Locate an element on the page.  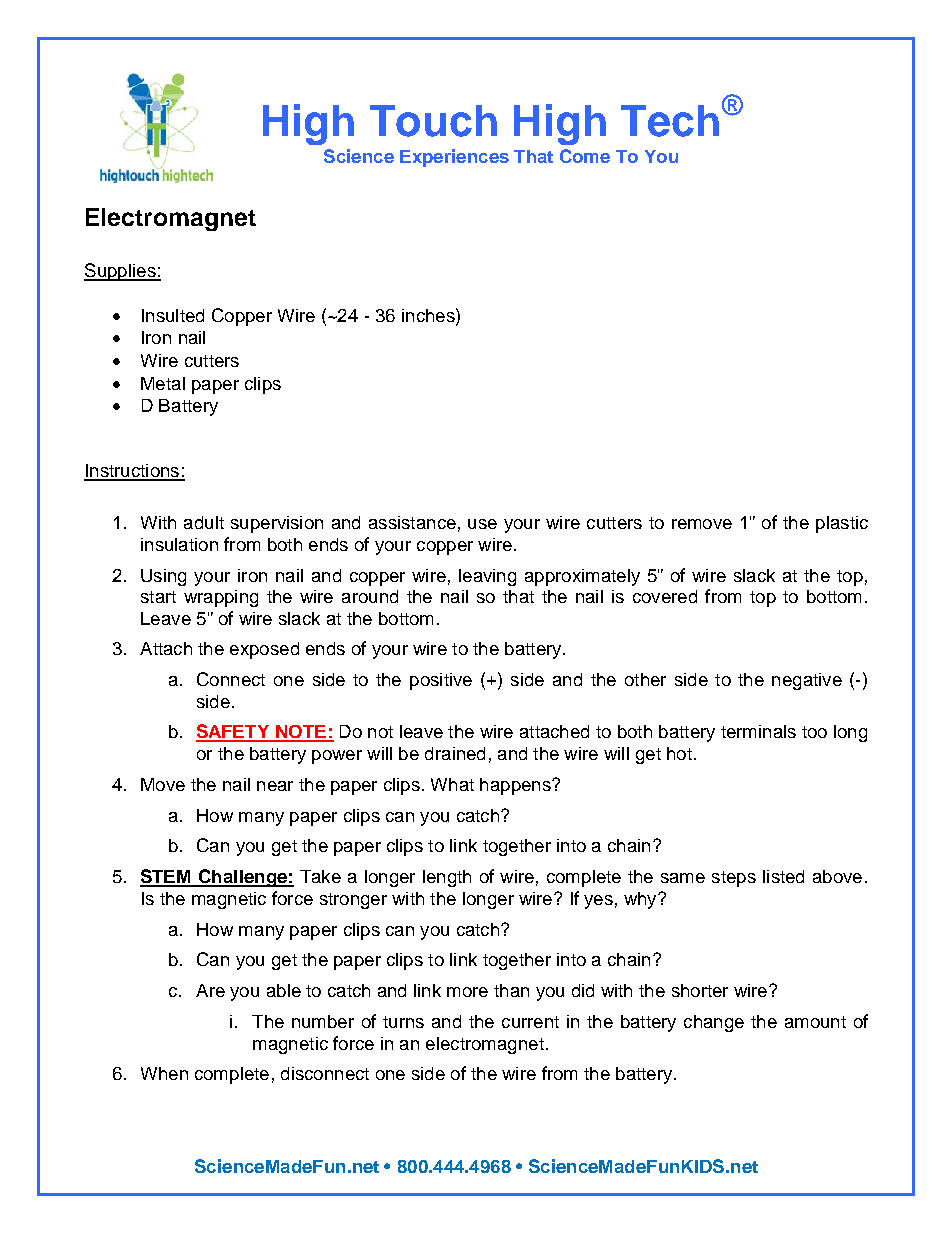
Come is located at coordinates (585, 156).
